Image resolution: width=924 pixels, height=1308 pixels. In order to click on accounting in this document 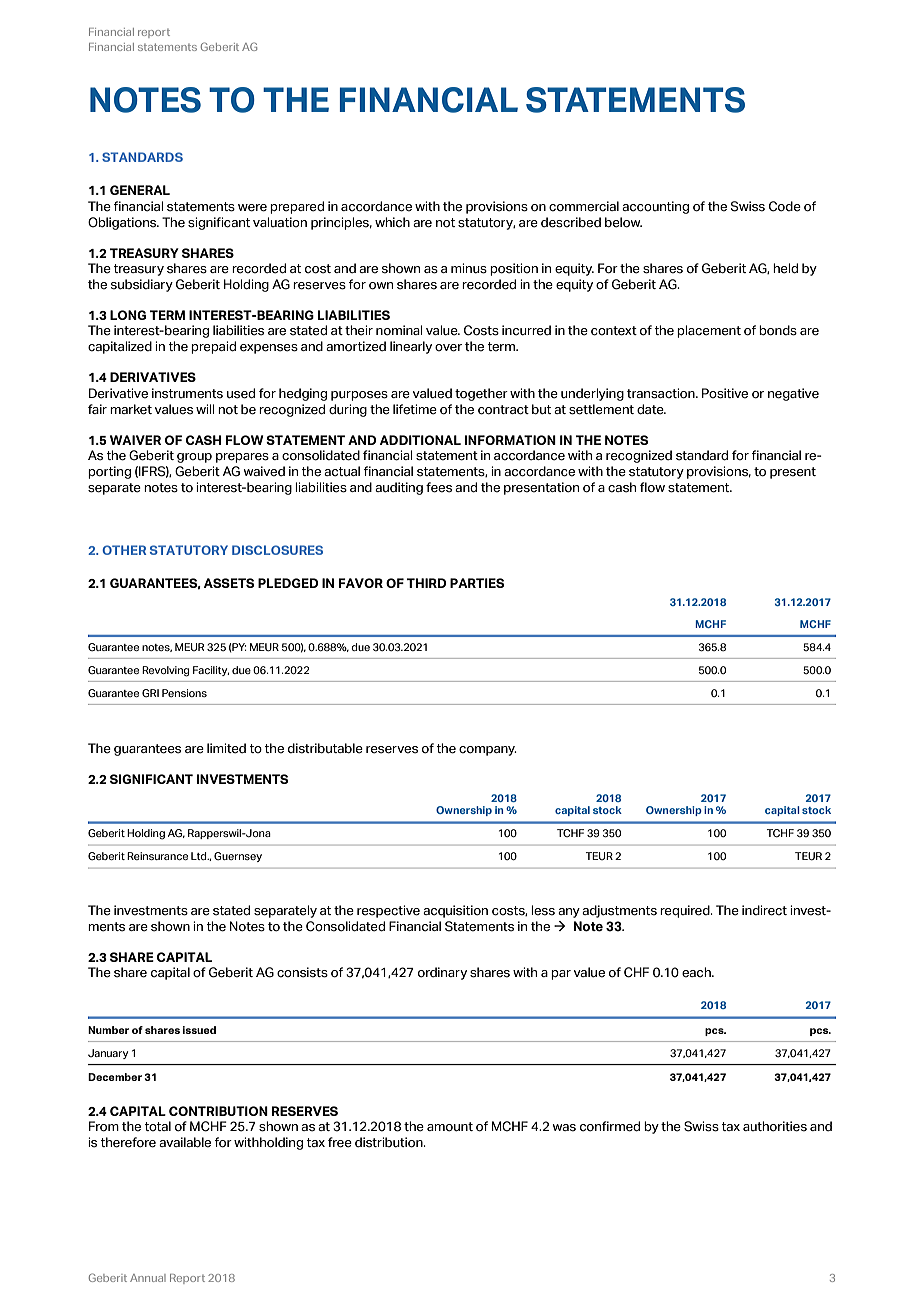, I will do `click(655, 207)`.
